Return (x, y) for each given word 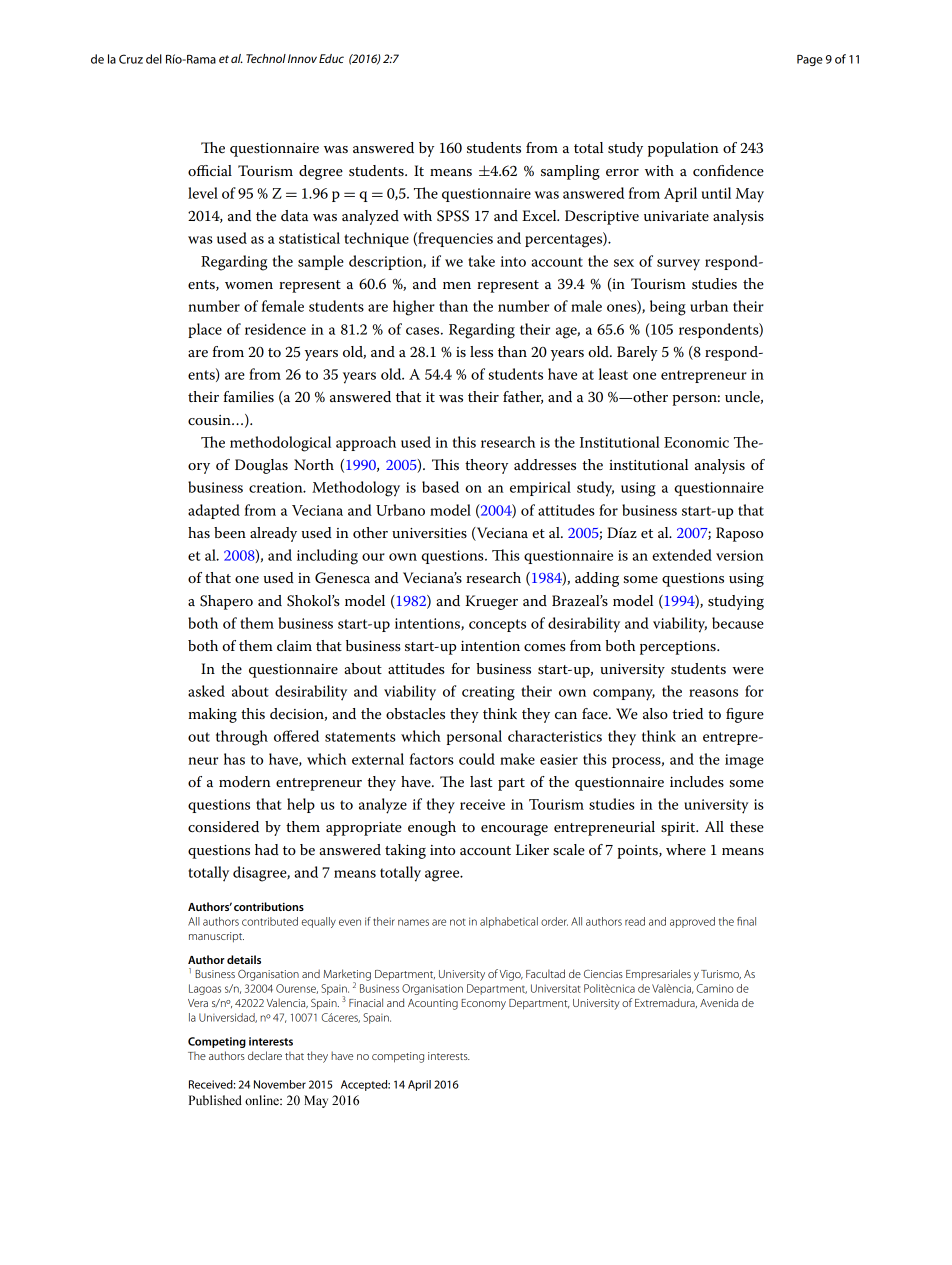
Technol (266, 58)
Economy (483, 1004)
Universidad (228, 1018)
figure (745, 715)
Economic (696, 442)
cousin (210, 420)
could (477, 759)
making (212, 715)
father (523, 397)
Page (810, 60)
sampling (570, 172)
